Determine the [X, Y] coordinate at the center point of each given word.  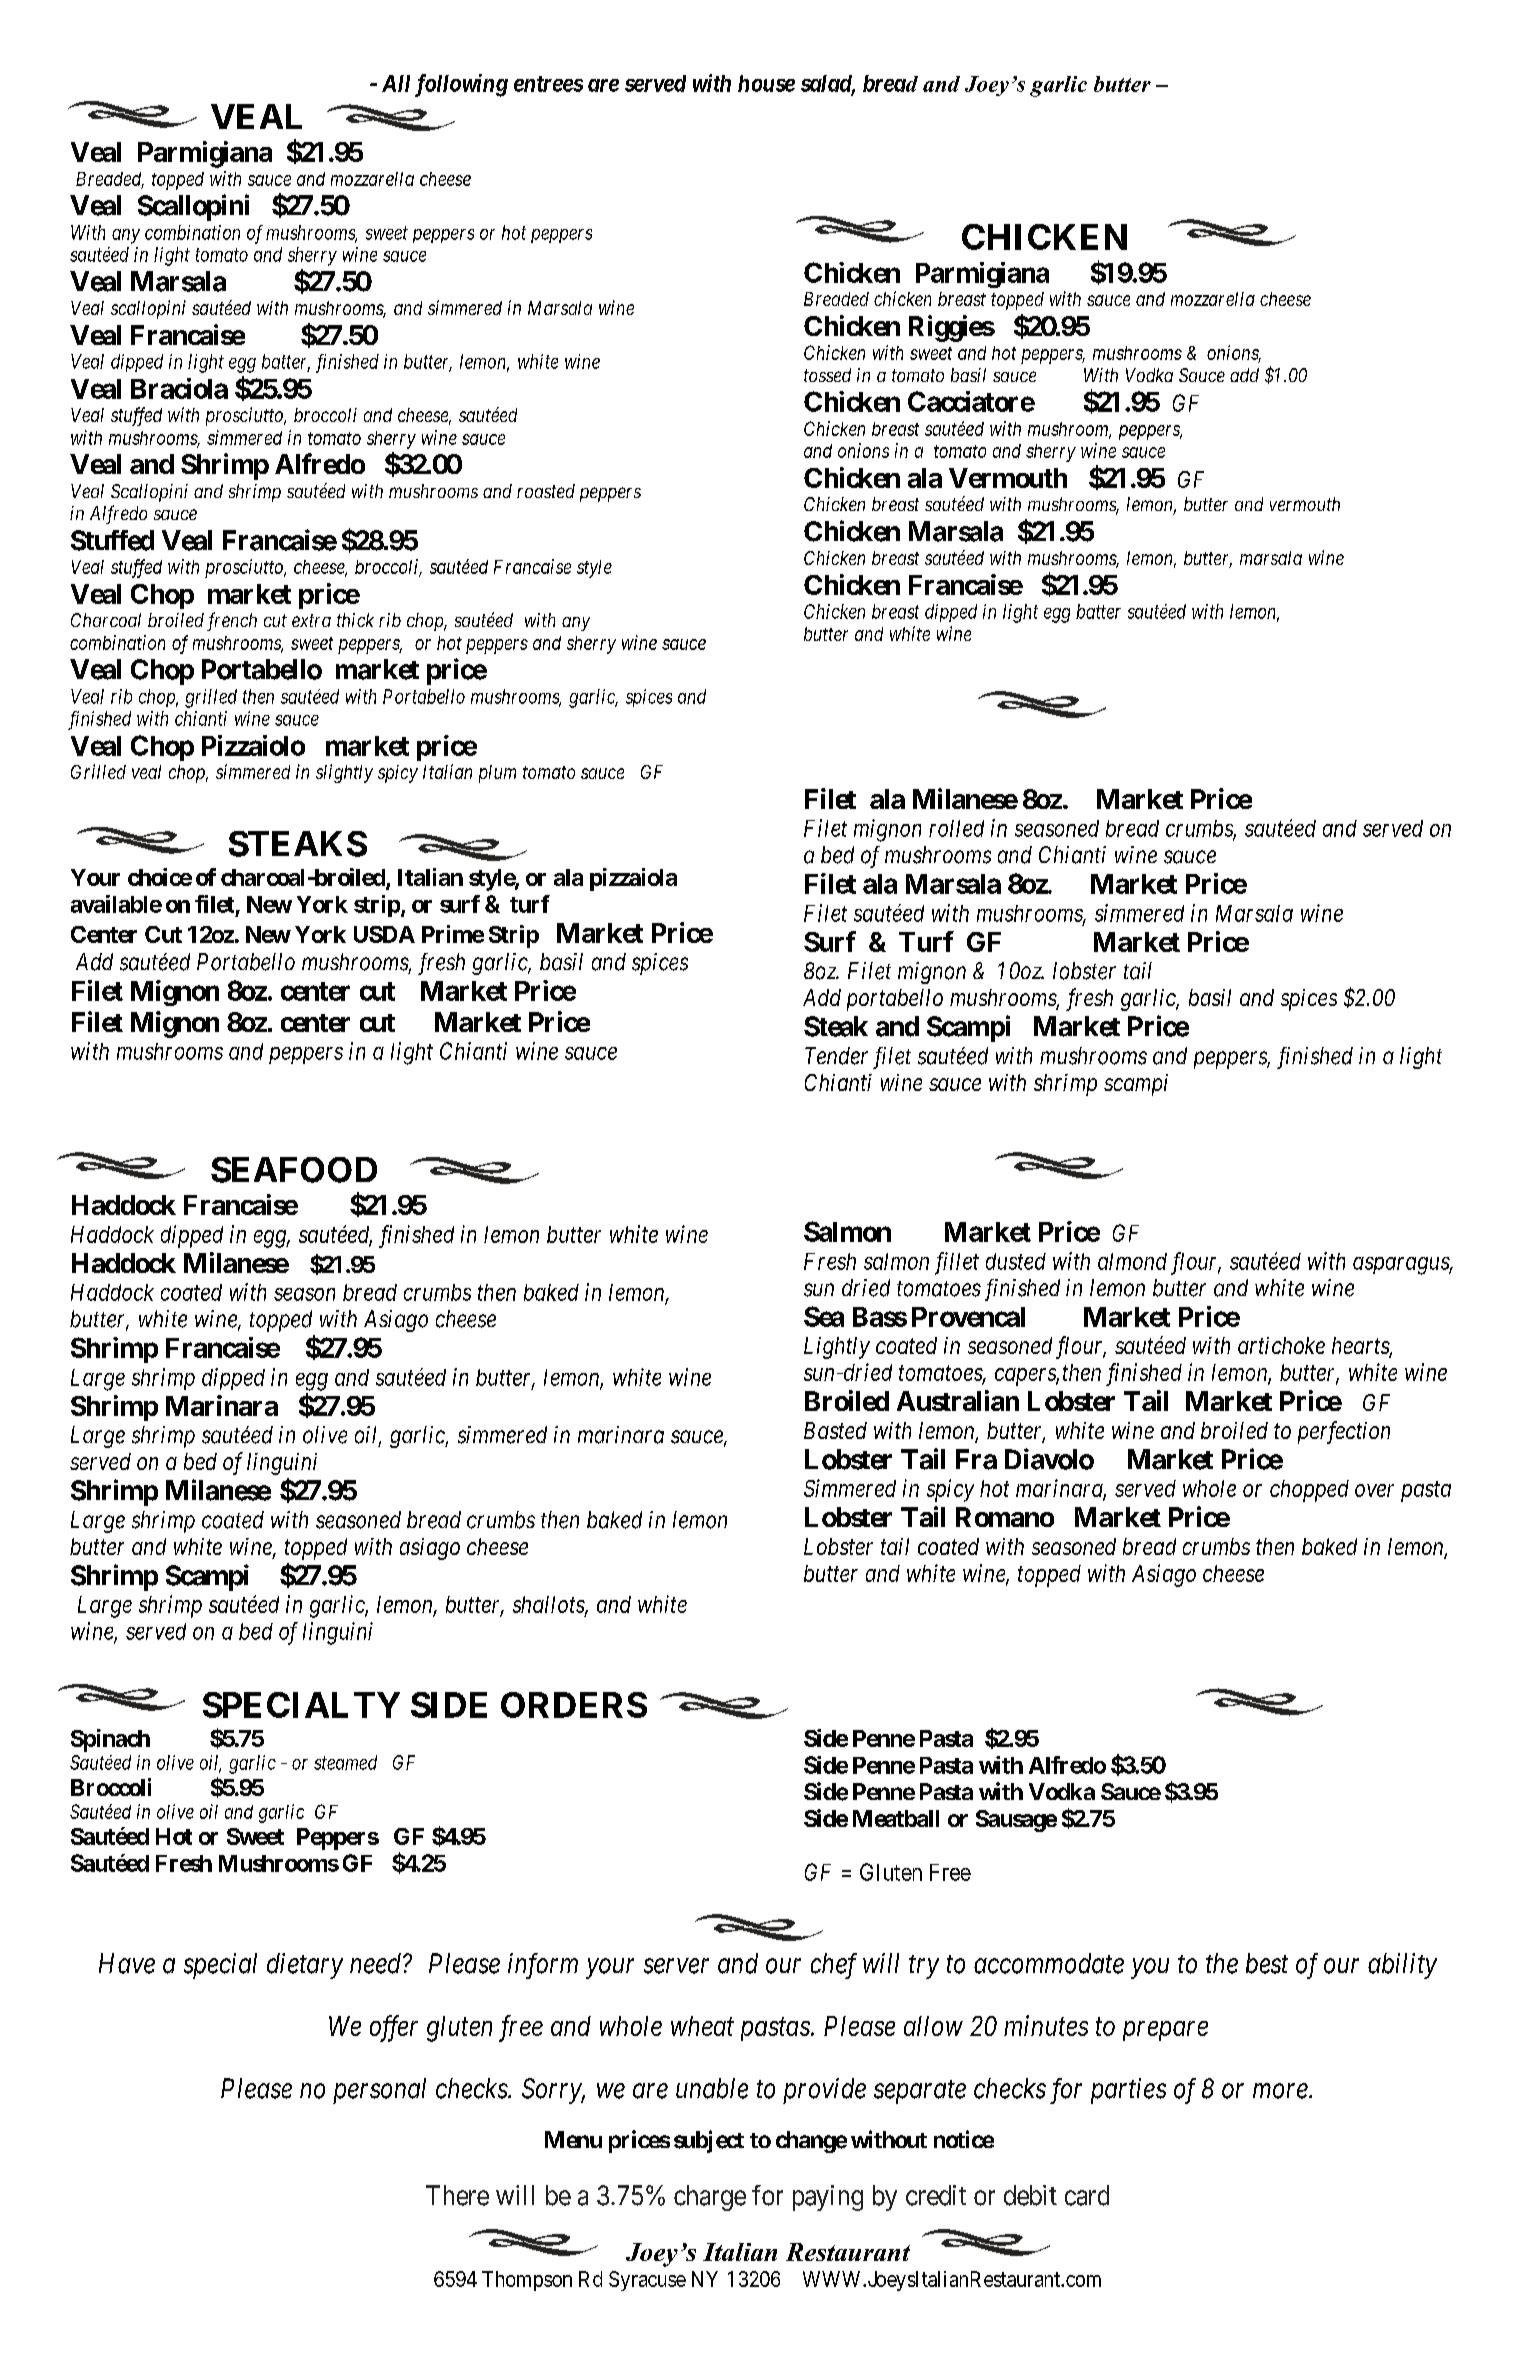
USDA [384, 934]
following [461, 85]
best [1267, 1963]
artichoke [1281, 1345]
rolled [956, 828]
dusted [1016, 1261]
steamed [345, 1762]
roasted [546, 491]
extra [311, 620]
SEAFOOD [294, 1170]
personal [379, 2091]
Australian [958, 1400]
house [766, 83]
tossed [827, 375]
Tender [836, 1056]
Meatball [896, 1818]
